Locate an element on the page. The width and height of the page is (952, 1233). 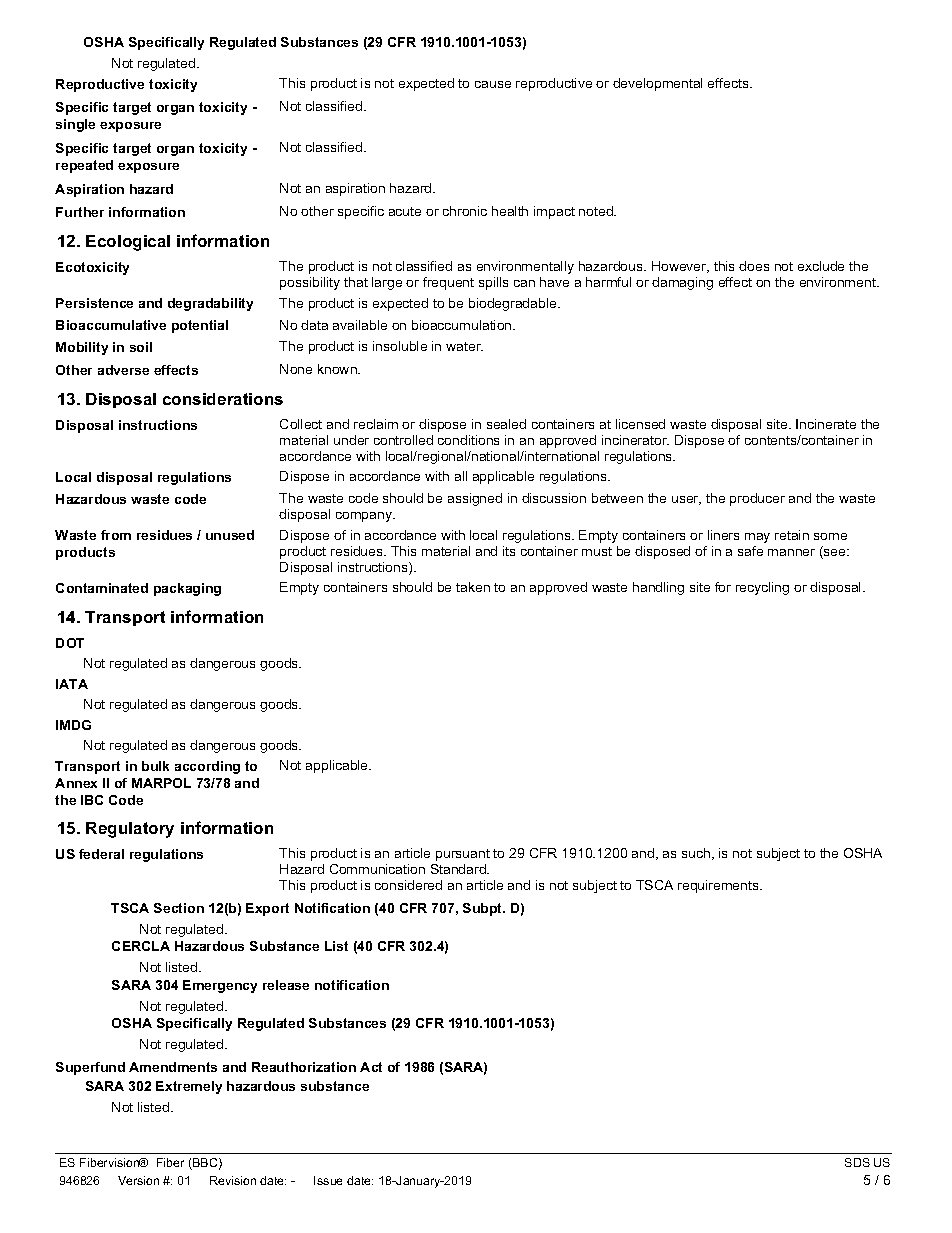
developmental is located at coordinates (657, 84).
